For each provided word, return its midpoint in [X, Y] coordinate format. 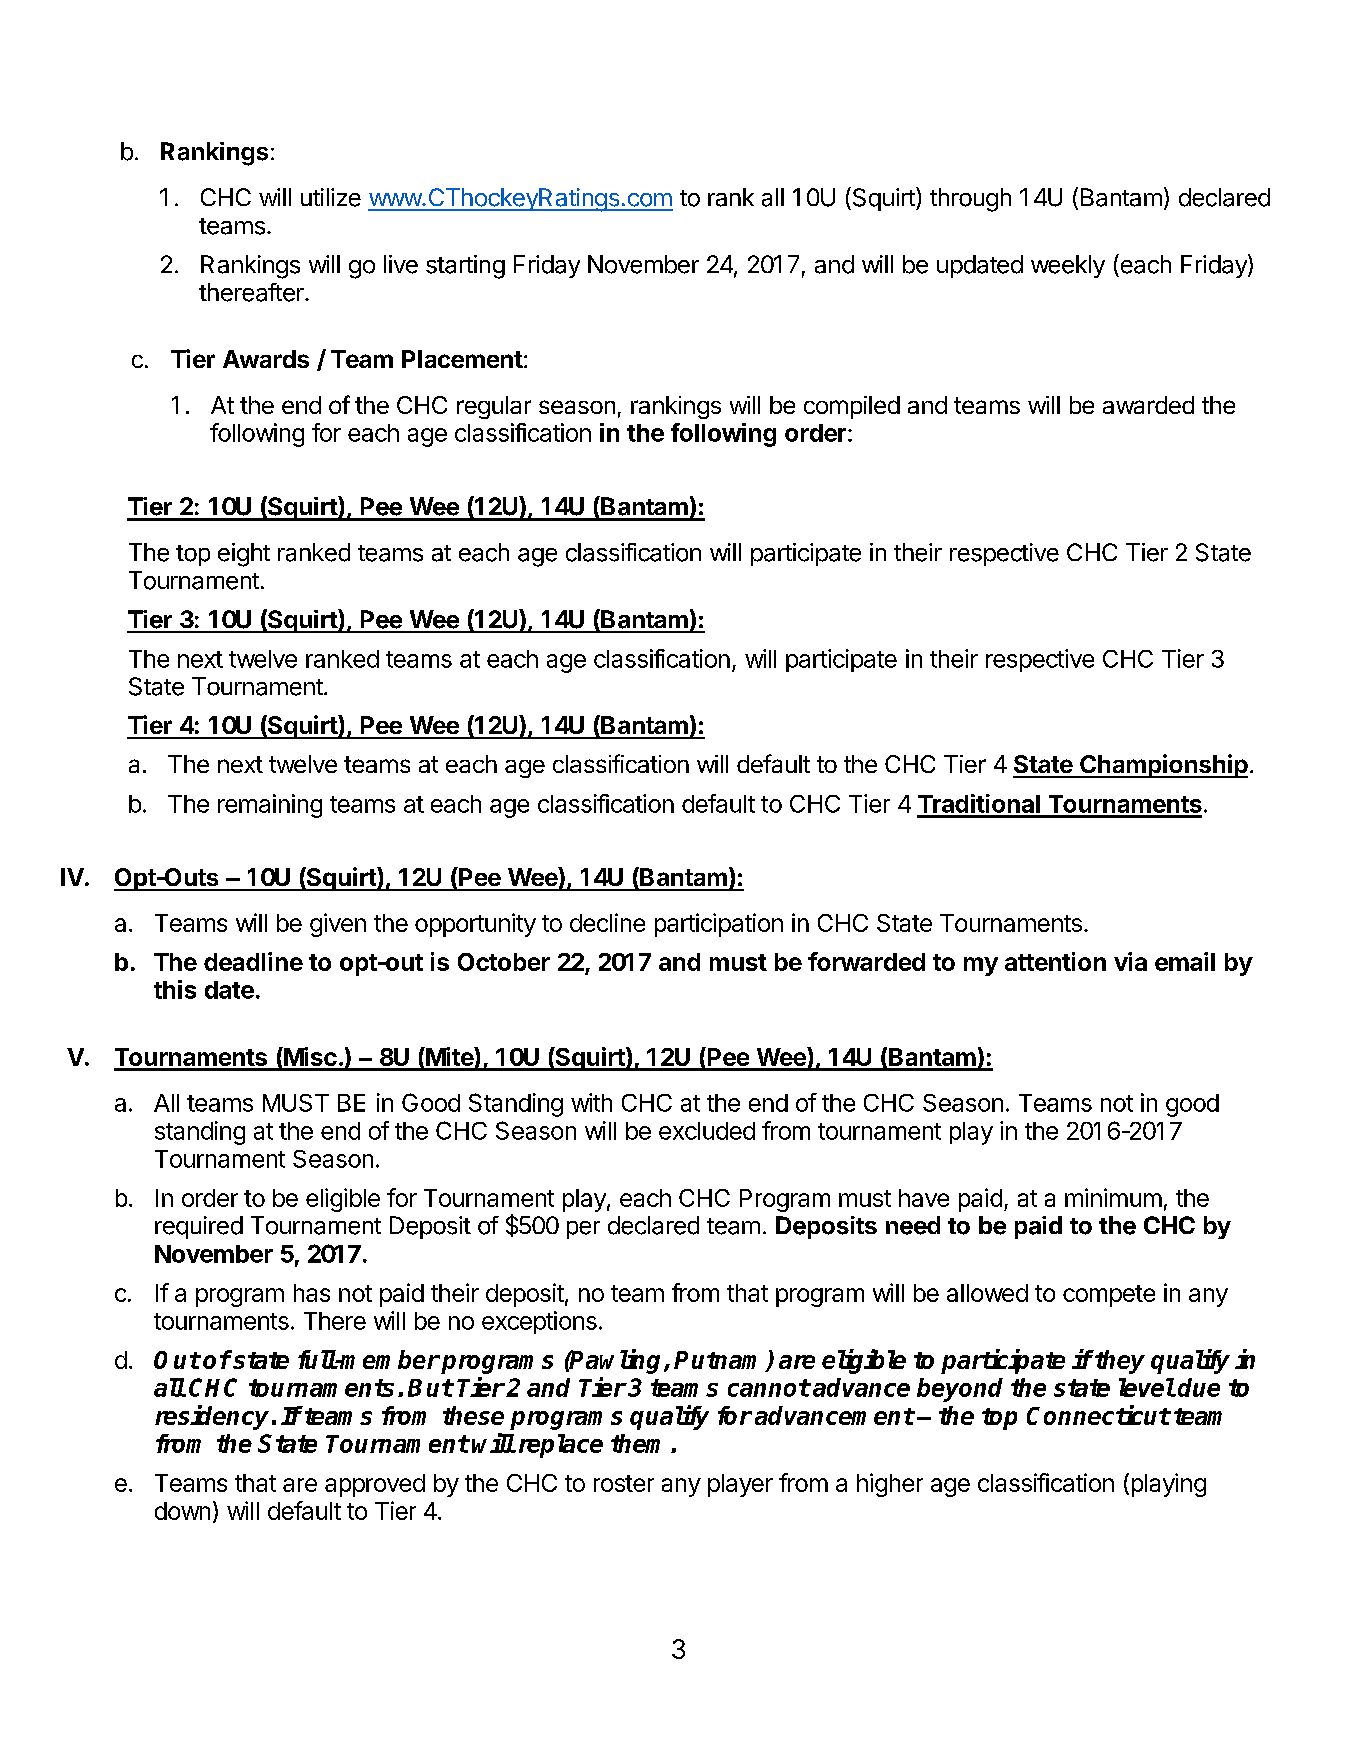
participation [719, 925]
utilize [331, 197]
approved [375, 1485]
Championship [1163, 766]
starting [465, 267]
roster [624, 1483]
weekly [1068, 266]
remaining [270, 806]
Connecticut [1098, 1415]
